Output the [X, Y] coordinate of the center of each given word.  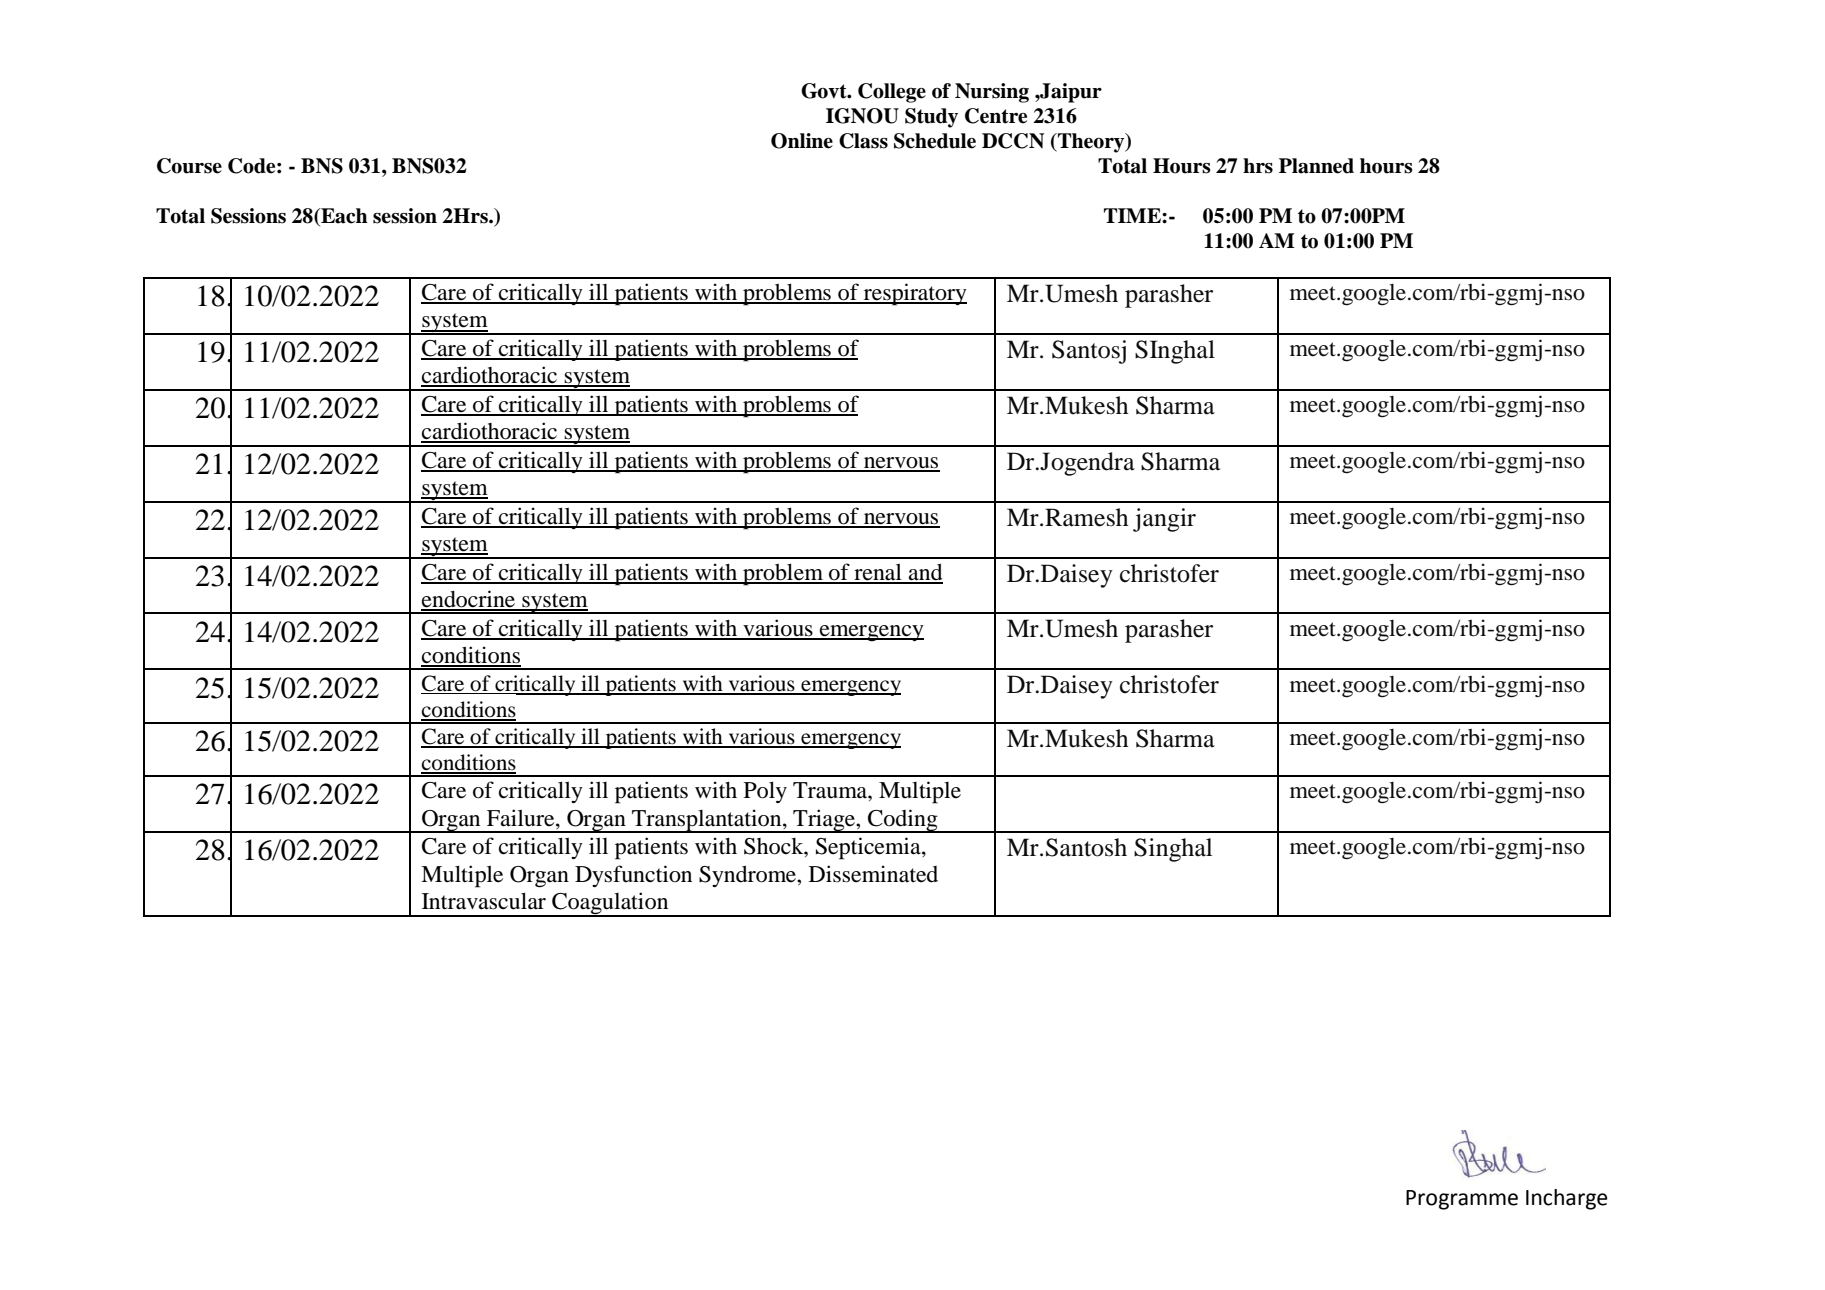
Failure [522, 818]
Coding [903, 821]
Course [189, 166]
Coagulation [610, 904]
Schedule [935, 141]
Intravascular [484, 901]
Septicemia [869, 848]
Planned [1316, 166]
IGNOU [862, 116]
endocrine [469, 600]
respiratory [914, 294]
